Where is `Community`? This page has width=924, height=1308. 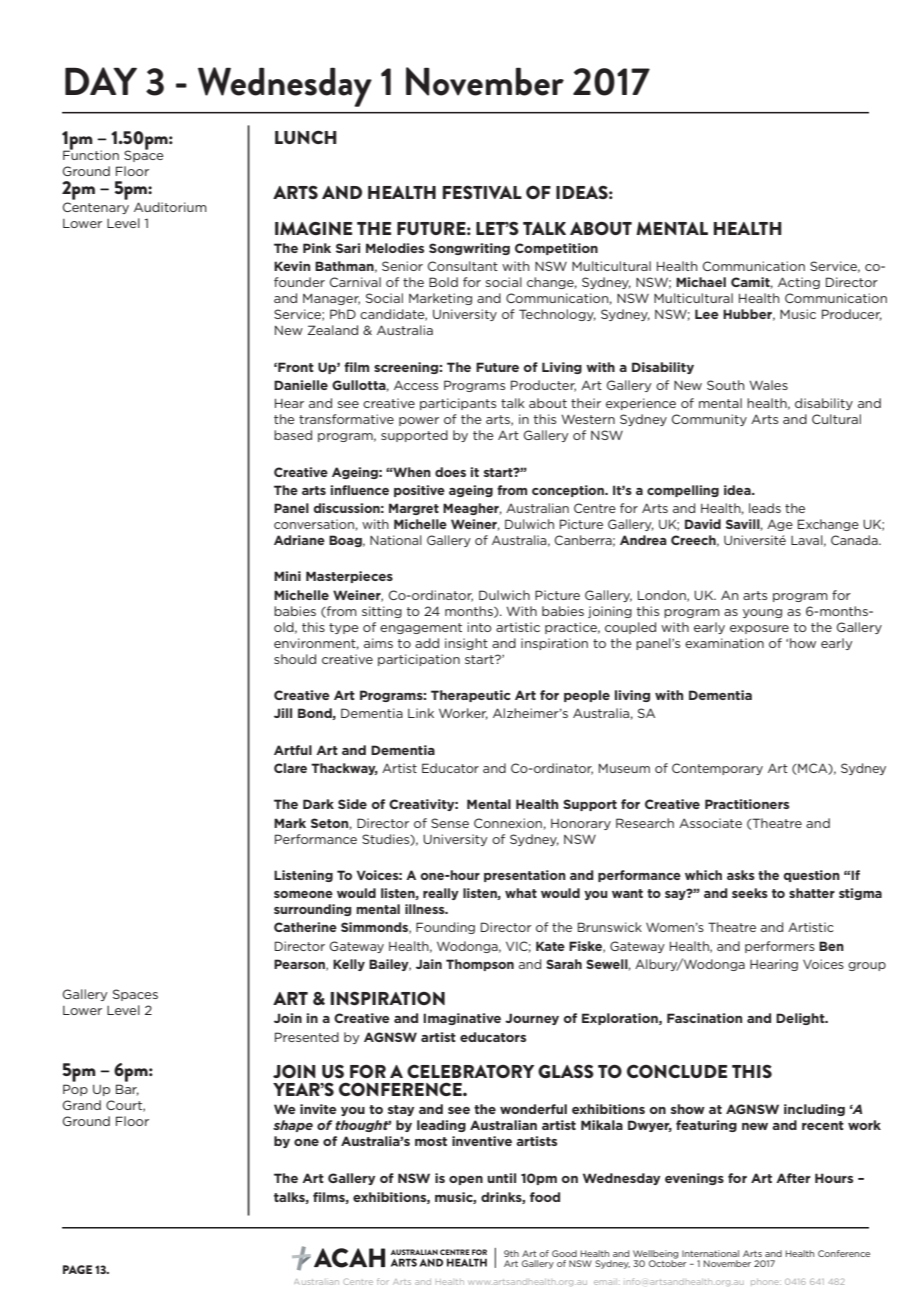 Community is located at coordinates (709, 420).
